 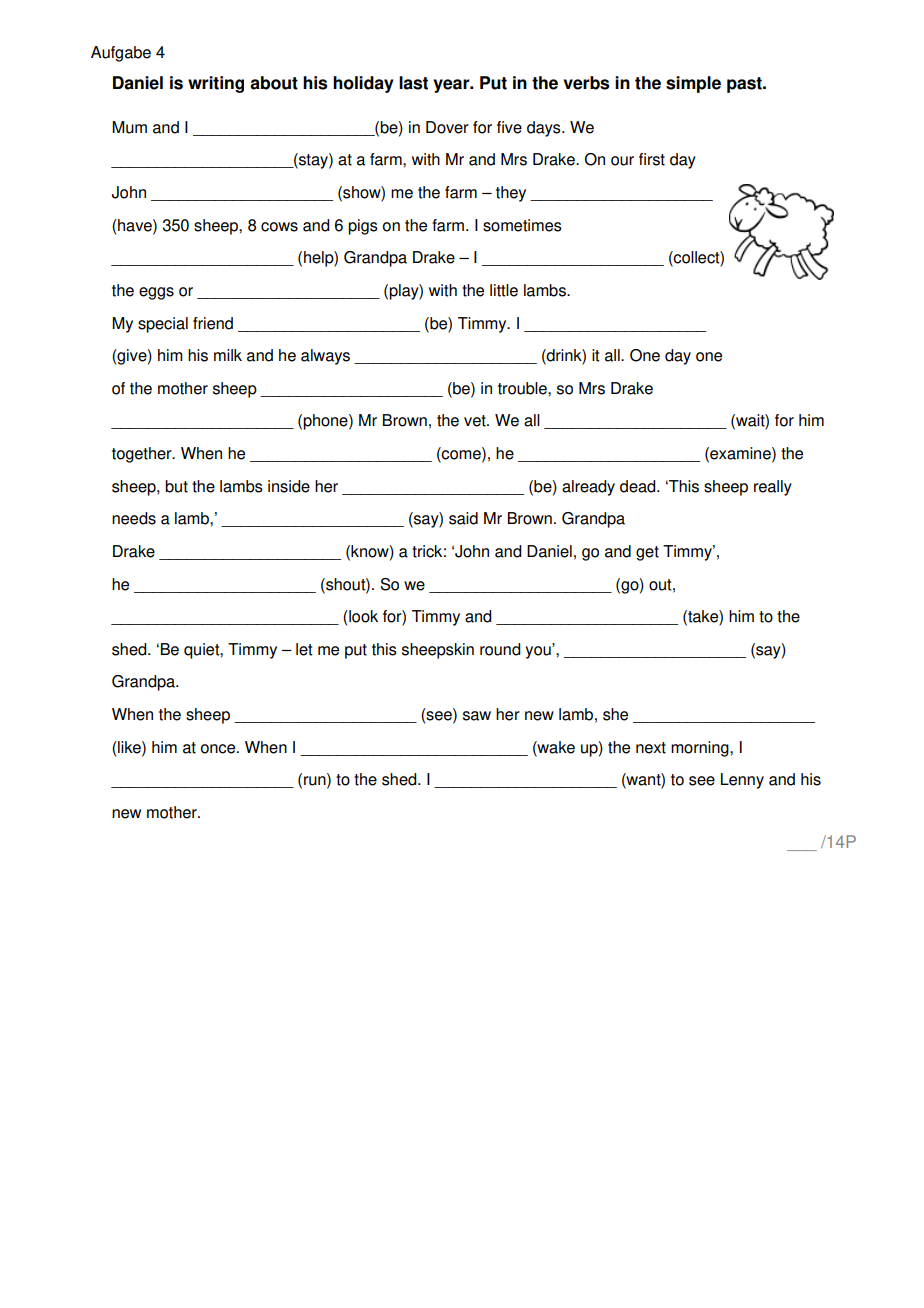 I want to click on said, so click(x=463, y=518).
